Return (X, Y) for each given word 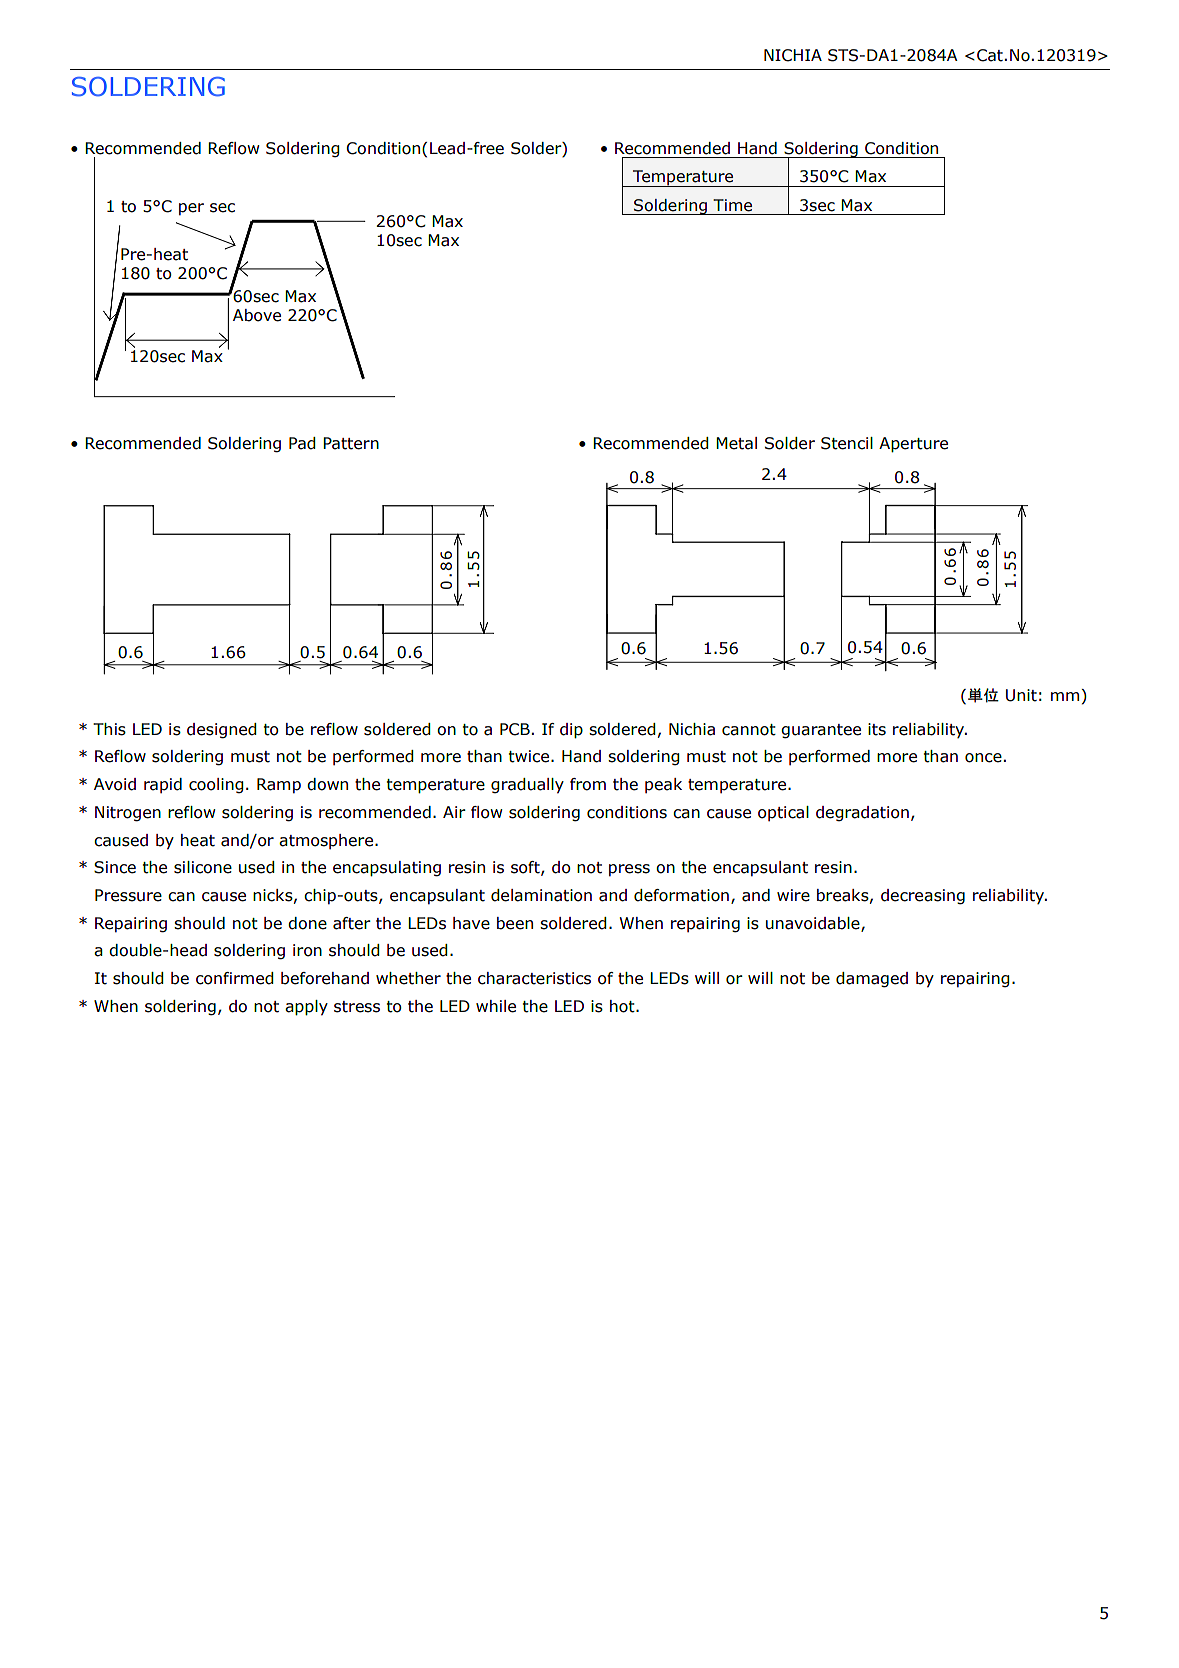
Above (257, 315)
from (588, 784)
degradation (862, 814)
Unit (1021, 695)
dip (571, 731)
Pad (302, 443)
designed (222, 731)
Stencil (847, 443)
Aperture (913, 445)
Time (732, 205)
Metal (736, 443)
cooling (216, 786)
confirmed (235, 978)
